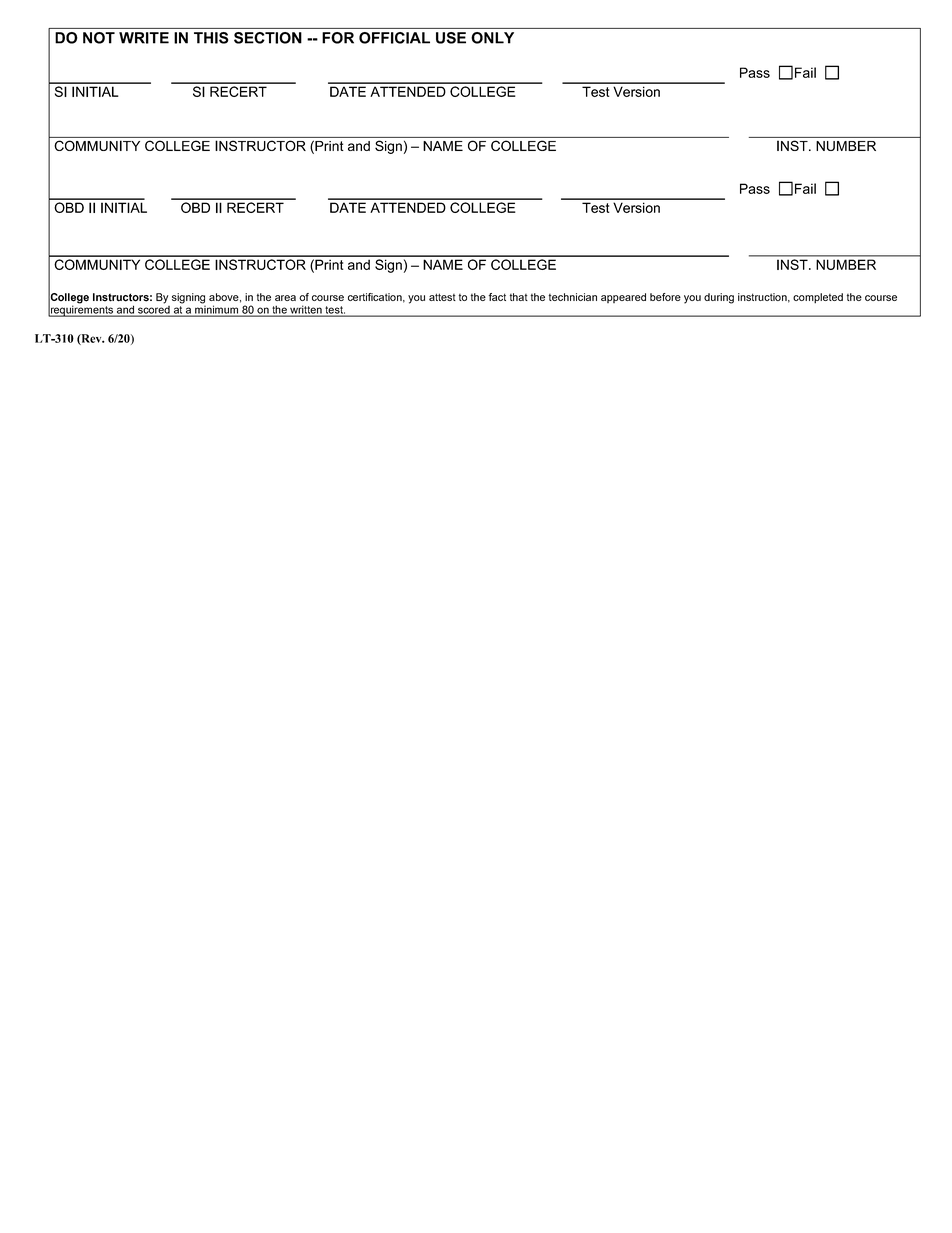  Describe the element at coordinates (665, 297) in the screenshot. I see `before` at that location.
